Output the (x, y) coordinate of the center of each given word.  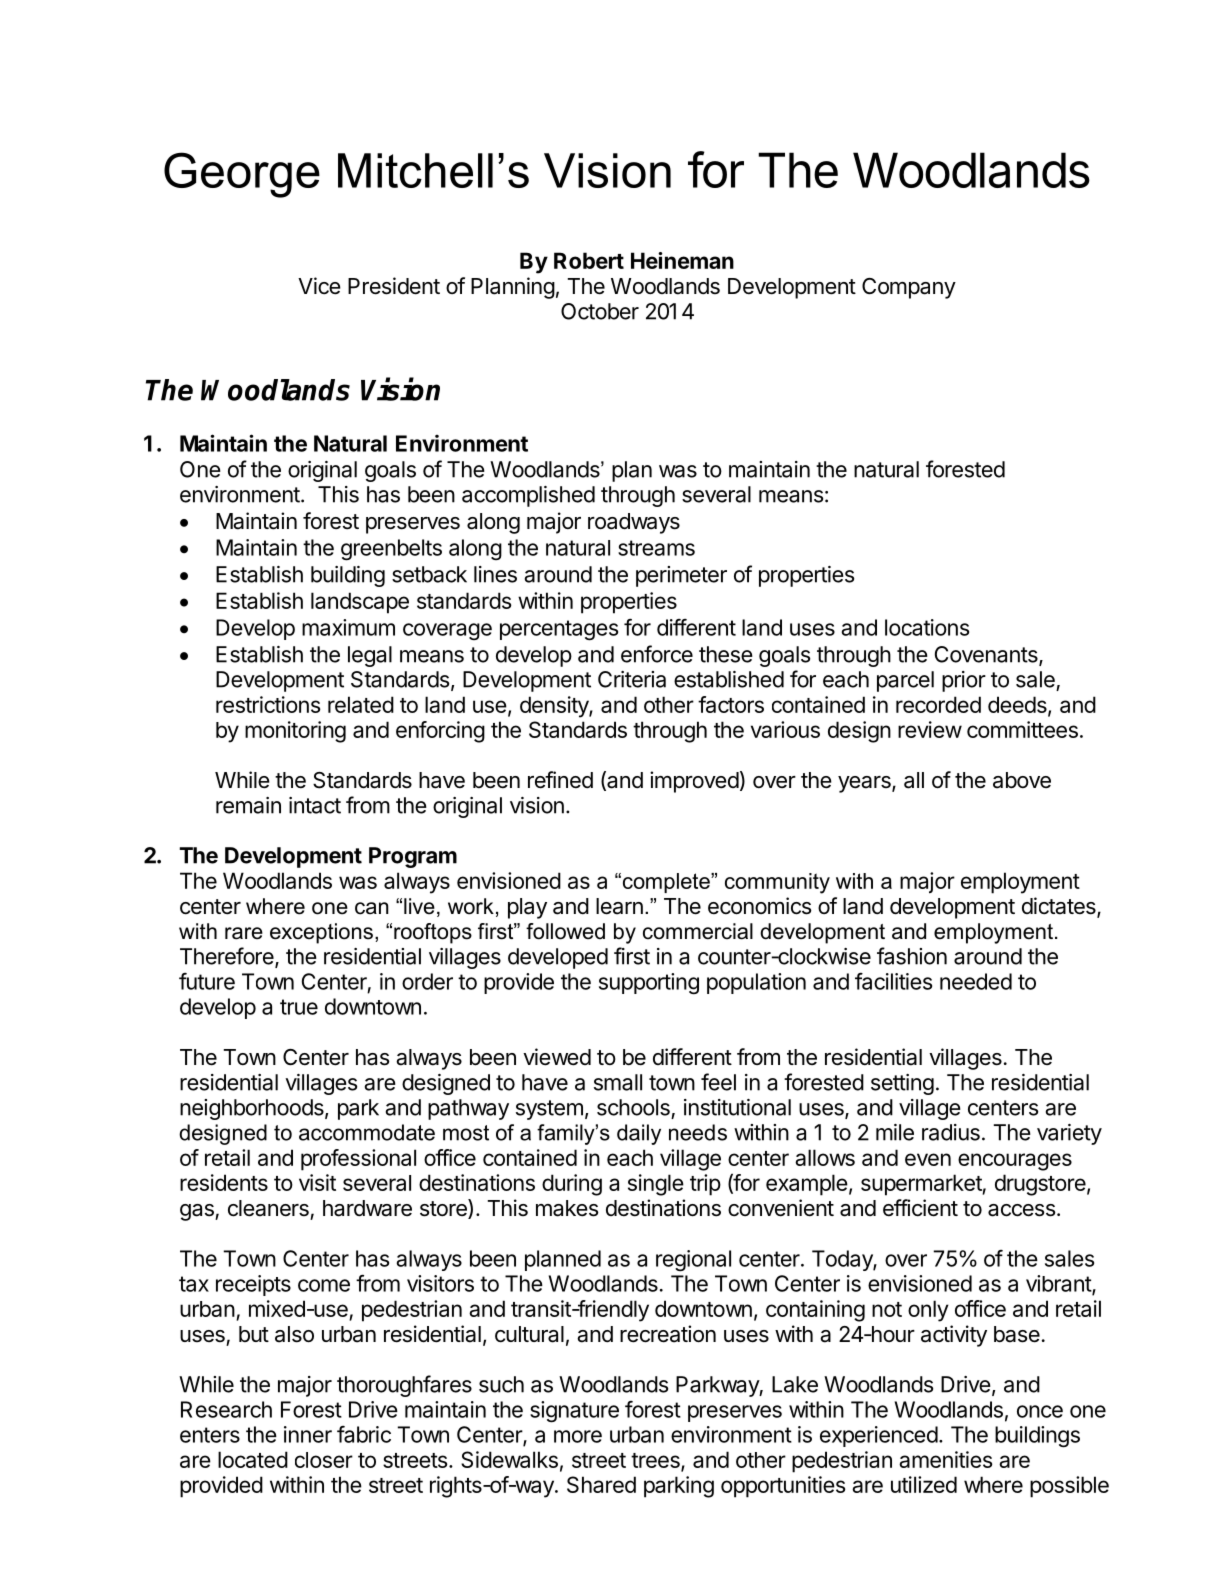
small (618, 1082)
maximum (348, 627)
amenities (945, 1459)
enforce (657, 654)
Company (909, 288)
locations (927, 627)
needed (976, 981)
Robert (589, 260)
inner (308, 1434)
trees (656, 1462)
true (299, 1007)
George (242, 175)
